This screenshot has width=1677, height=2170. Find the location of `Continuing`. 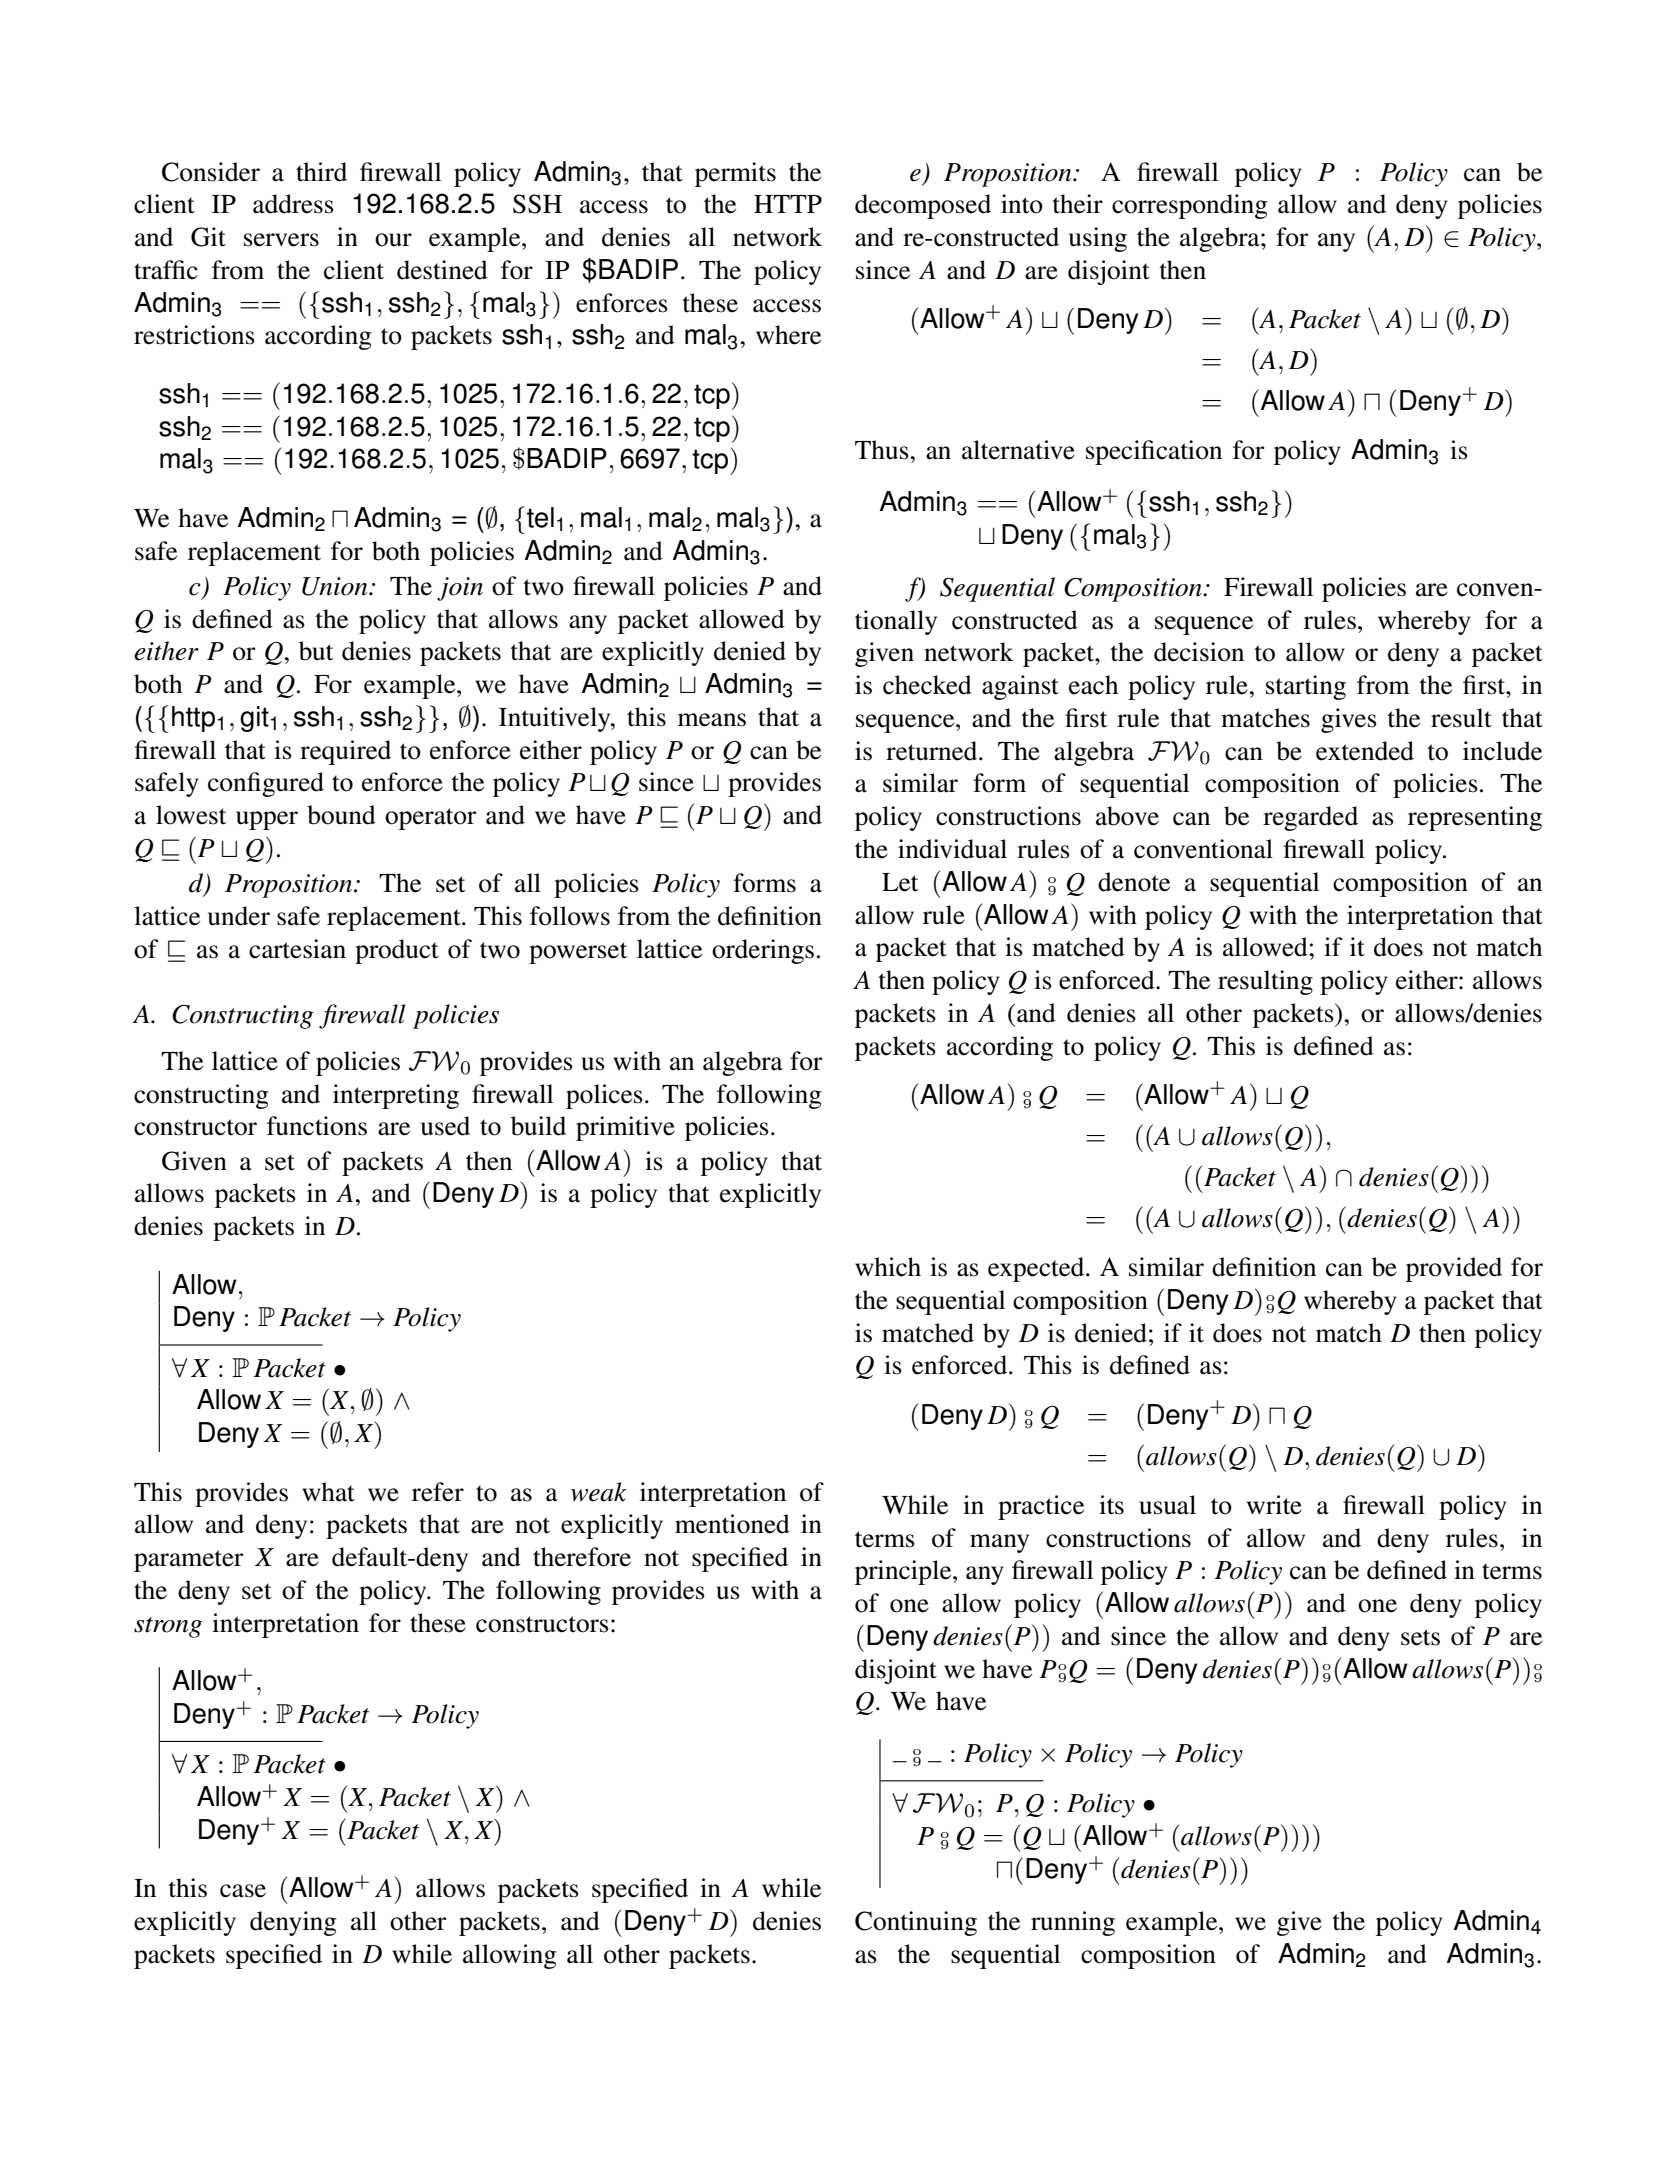

Continuing is located at coordinates (916, 1923).
